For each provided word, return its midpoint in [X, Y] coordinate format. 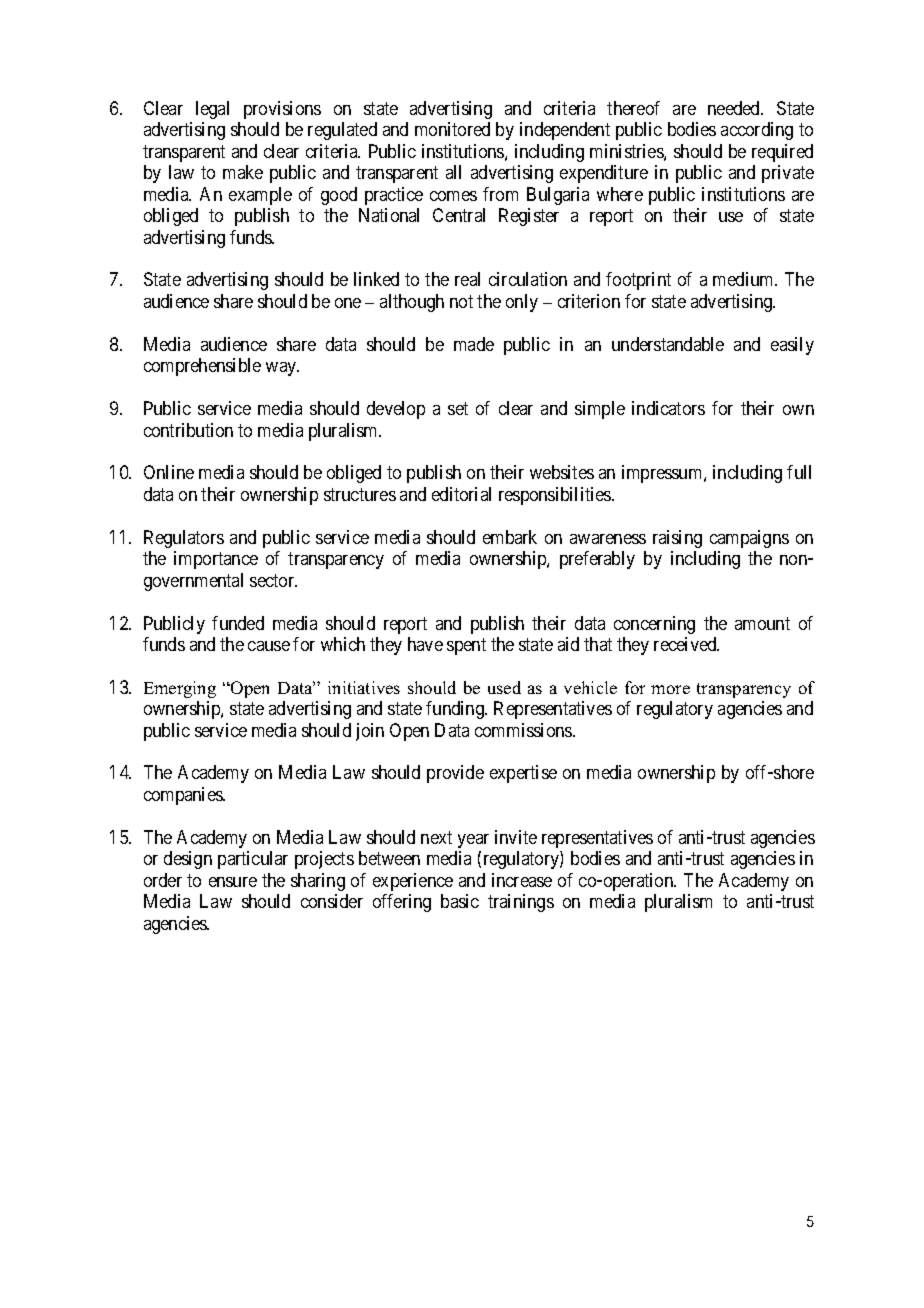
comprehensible [202, 367]
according [757, 131]
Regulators [184, 539]
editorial [461, 494]
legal [212, 110]
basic [460, 901]
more [670, 689]
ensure [233, 882]
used [504, 687]
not [461, 301]
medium [744, 279]
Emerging [180, 689]
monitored [452, 129]
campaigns [749, 539]
